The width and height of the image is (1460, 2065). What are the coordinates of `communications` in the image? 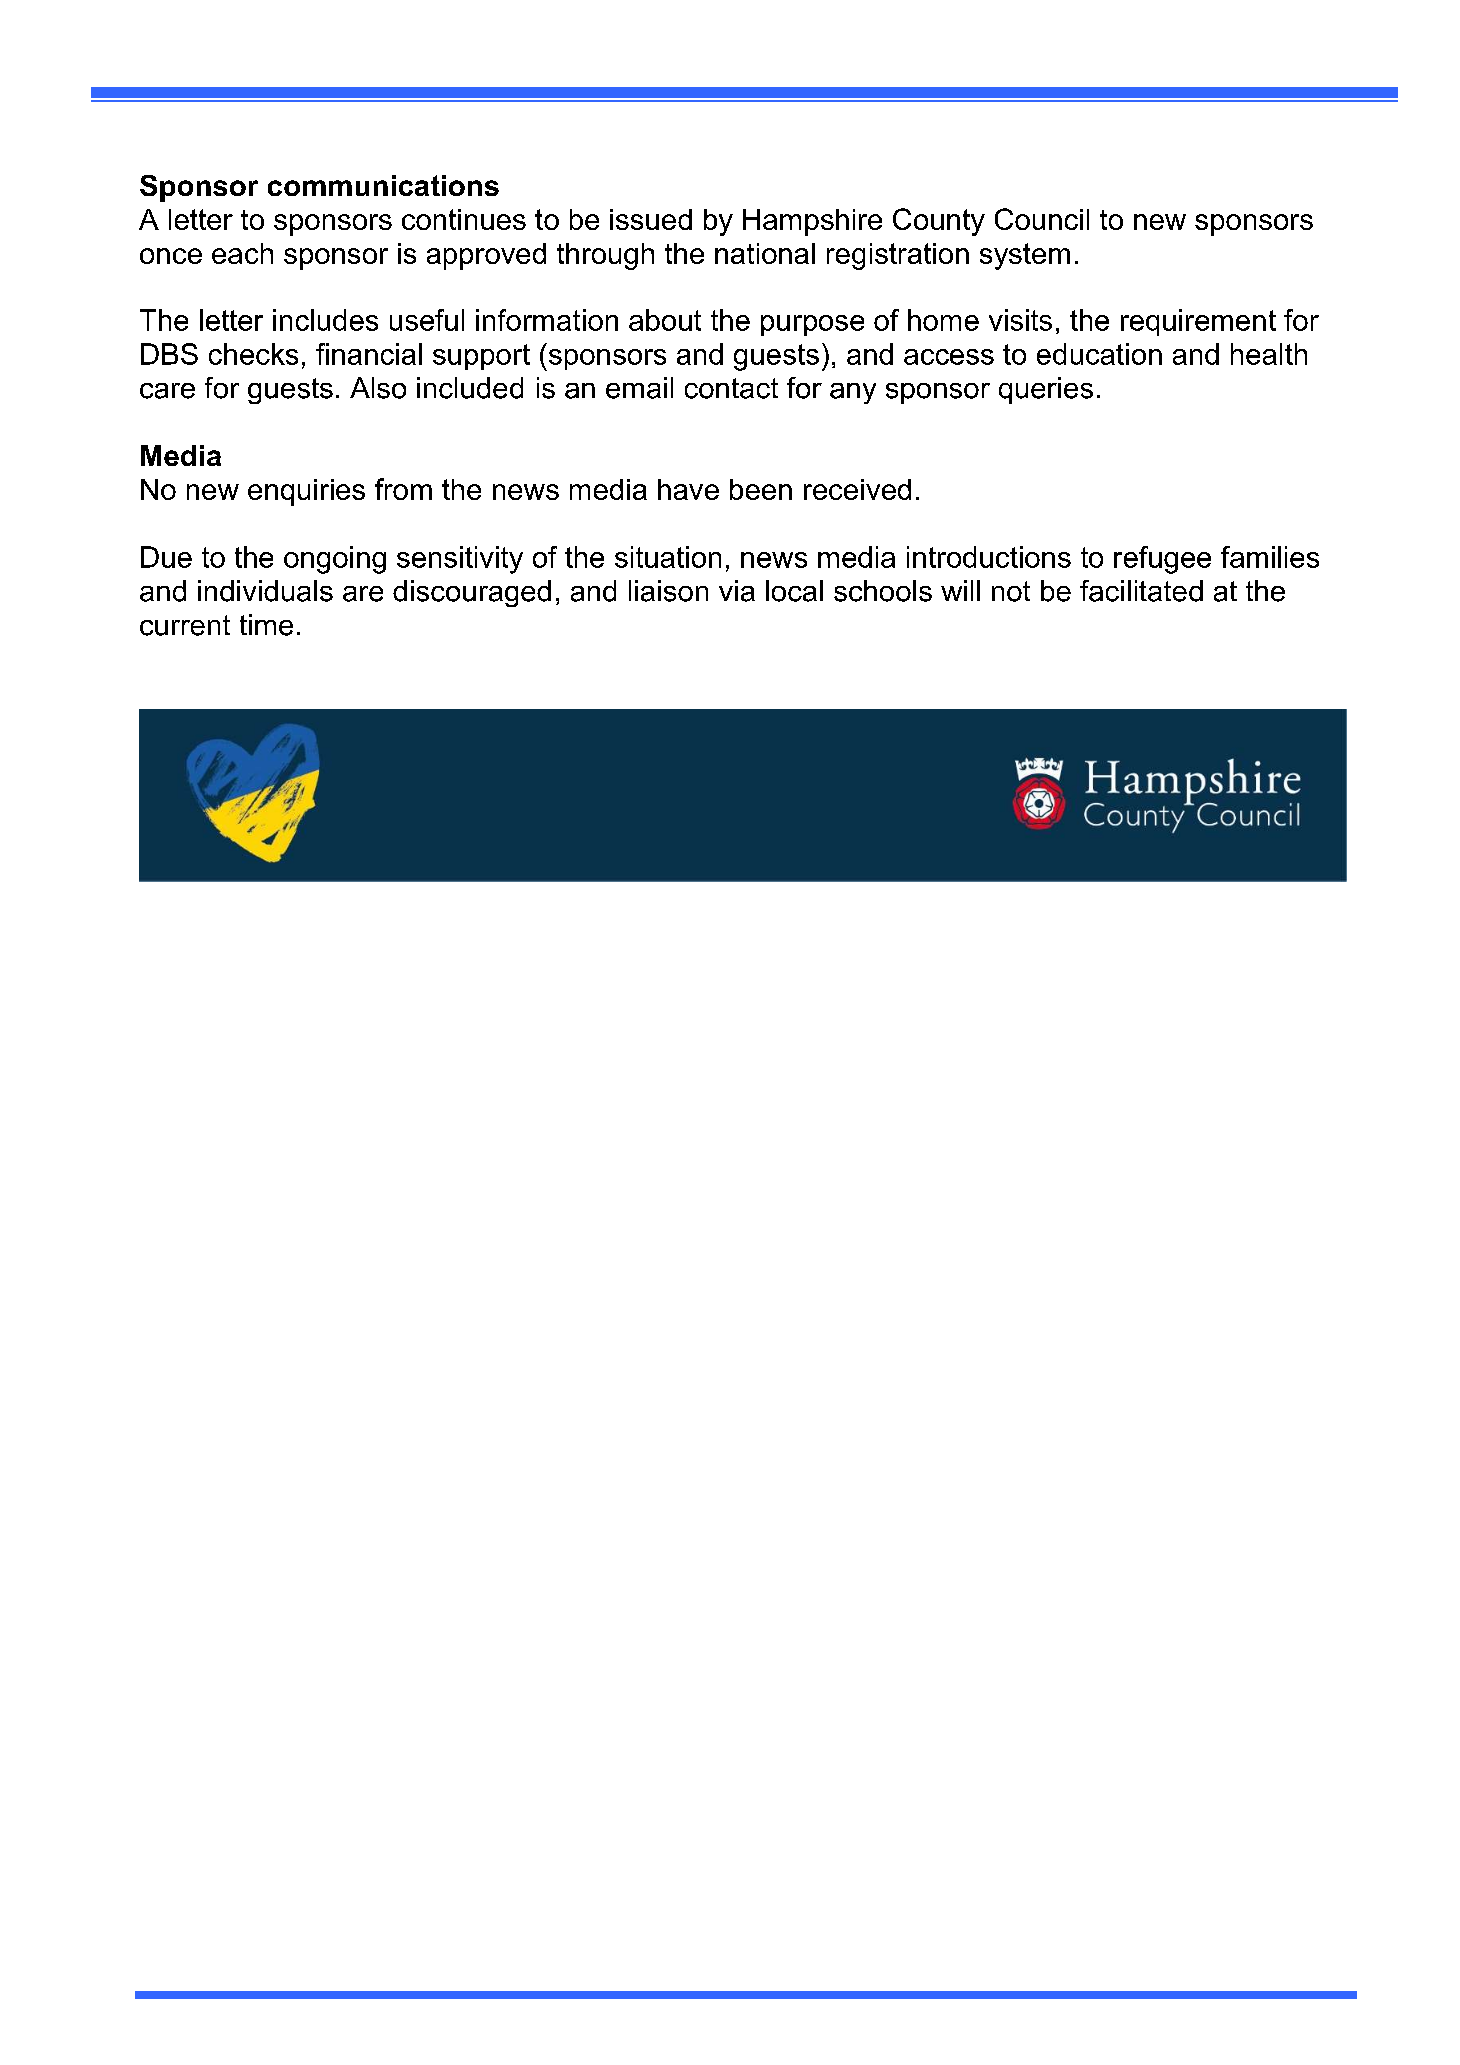 It's located at (383, 185).
